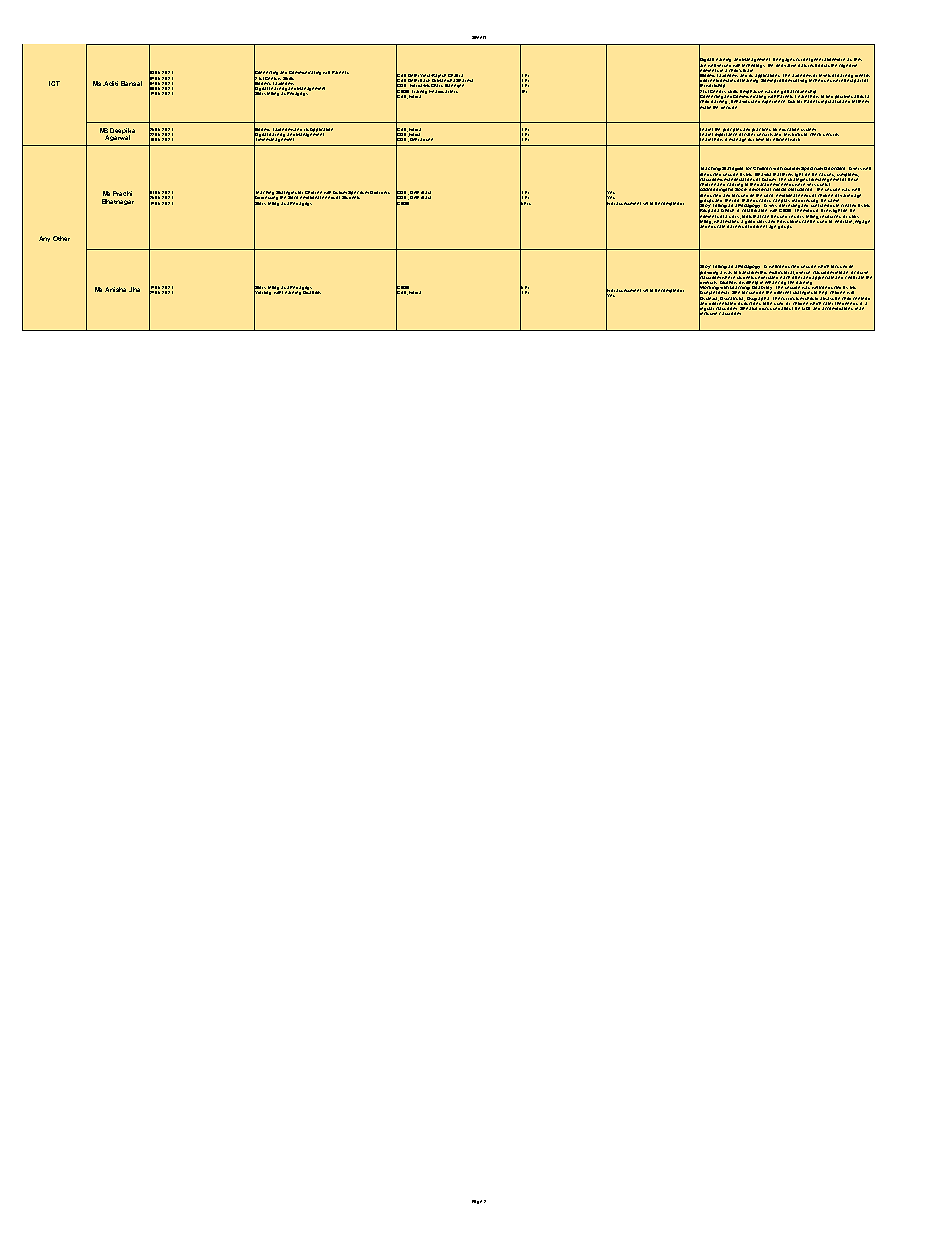 The width and height of the screenshot is (952, 1233). Describe the element at coordinates (793, 220) in the screenshot. I see `stories` at that location.
